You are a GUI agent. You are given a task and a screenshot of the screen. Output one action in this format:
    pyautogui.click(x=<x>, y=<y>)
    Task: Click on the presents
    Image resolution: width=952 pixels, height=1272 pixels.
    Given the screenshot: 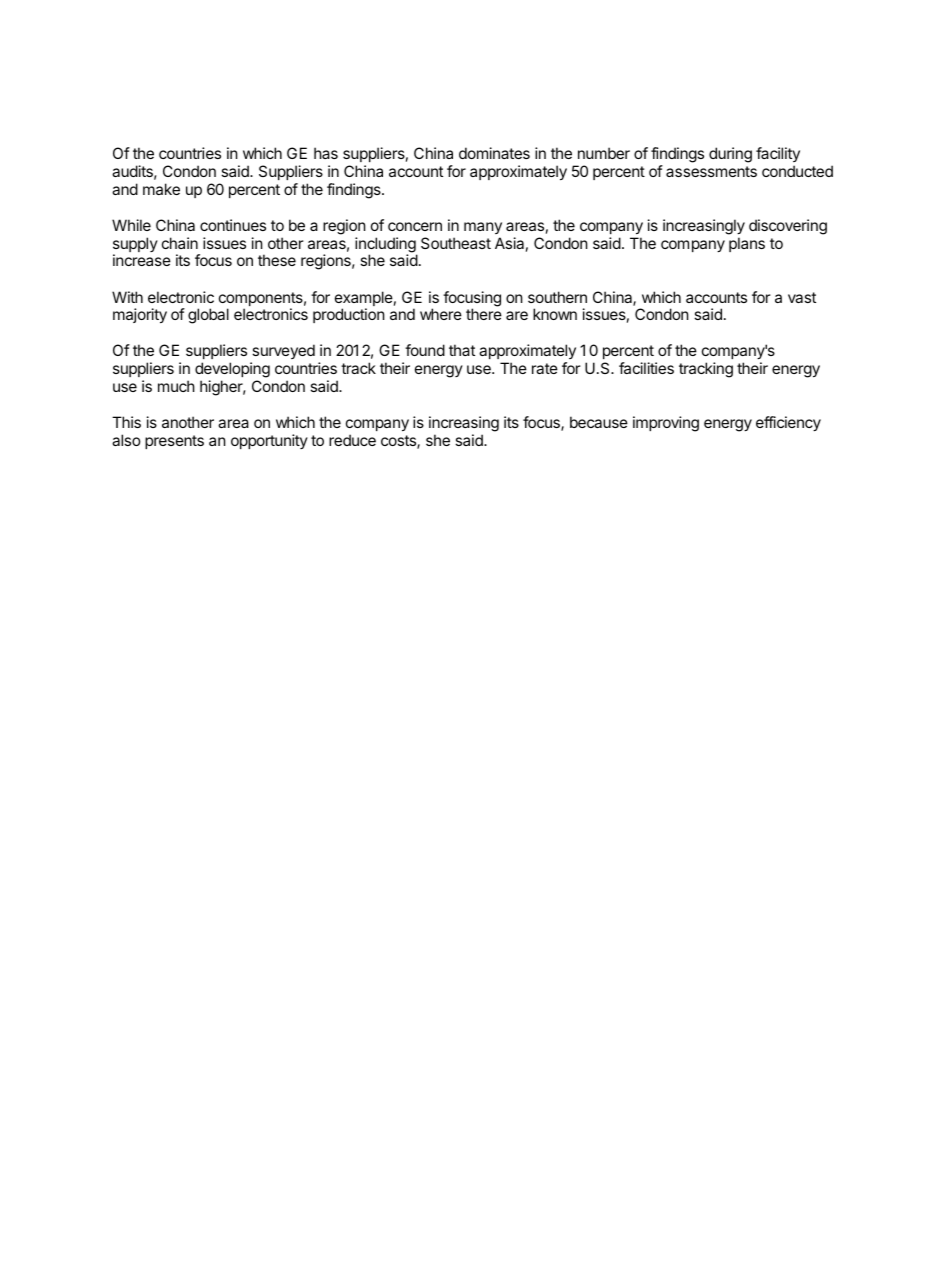 What is the action you would take?
    pyautogui.click(x=174, y=442)
